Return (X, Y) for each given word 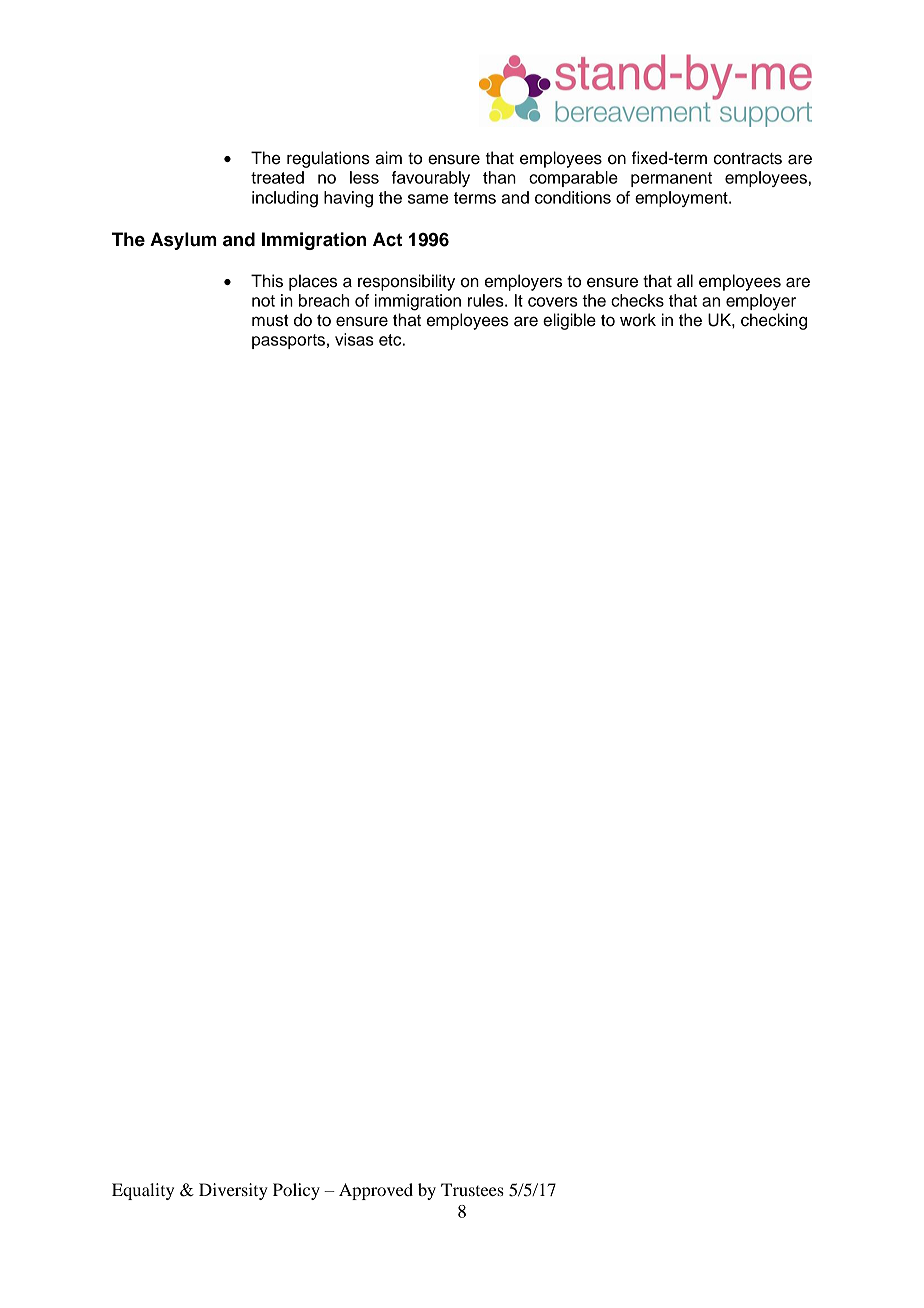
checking (774, 321)
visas (354, 339)
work (638, 320)
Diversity (233, 1191)
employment (682, 199)
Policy (296, 1191)
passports (288, 341)
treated (277, 177)
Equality (143, 1191)
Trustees (472, 1189)
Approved (376, 1191)
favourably (431, 179)
